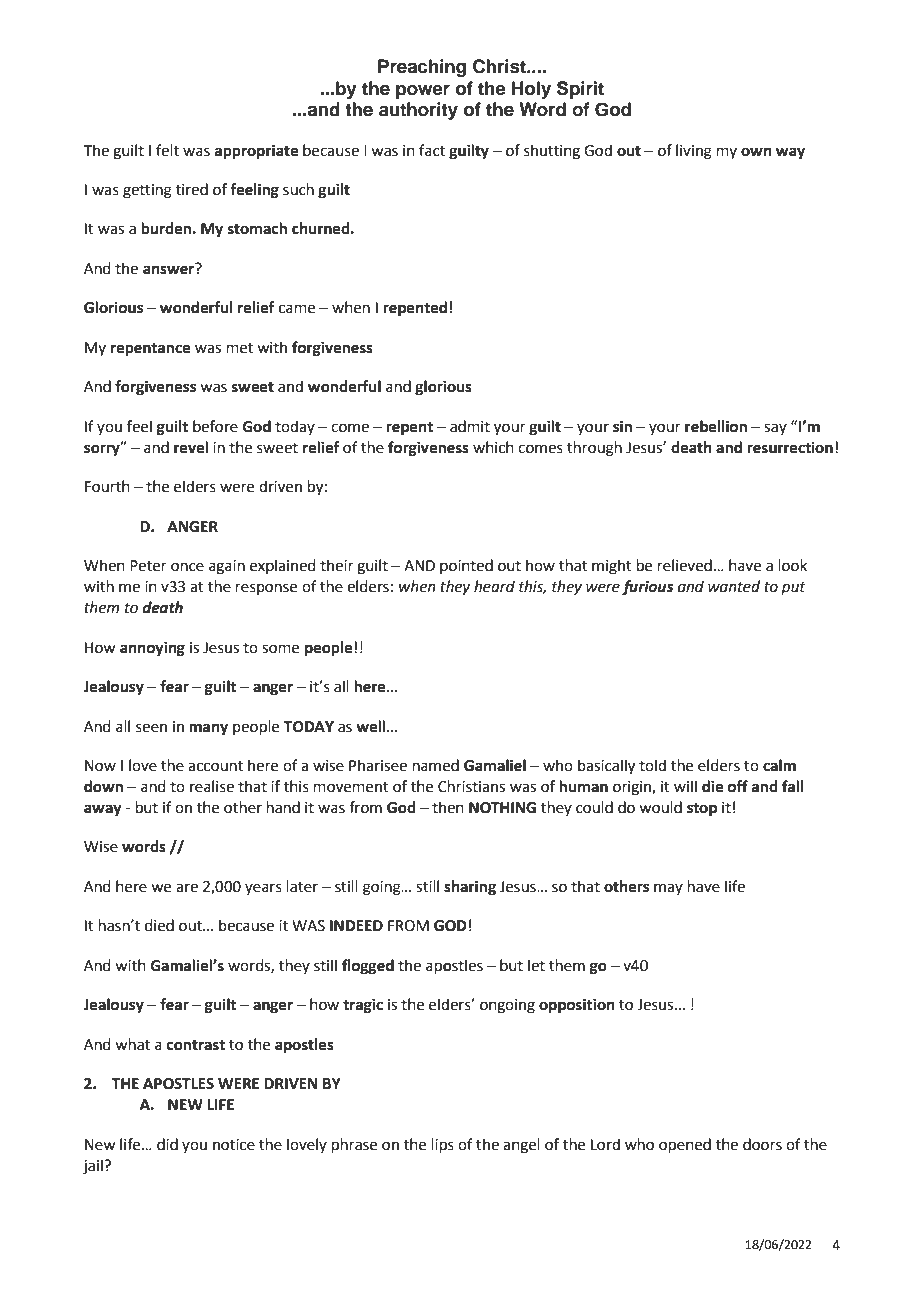  I want to click on revel, so click(191, 447).
